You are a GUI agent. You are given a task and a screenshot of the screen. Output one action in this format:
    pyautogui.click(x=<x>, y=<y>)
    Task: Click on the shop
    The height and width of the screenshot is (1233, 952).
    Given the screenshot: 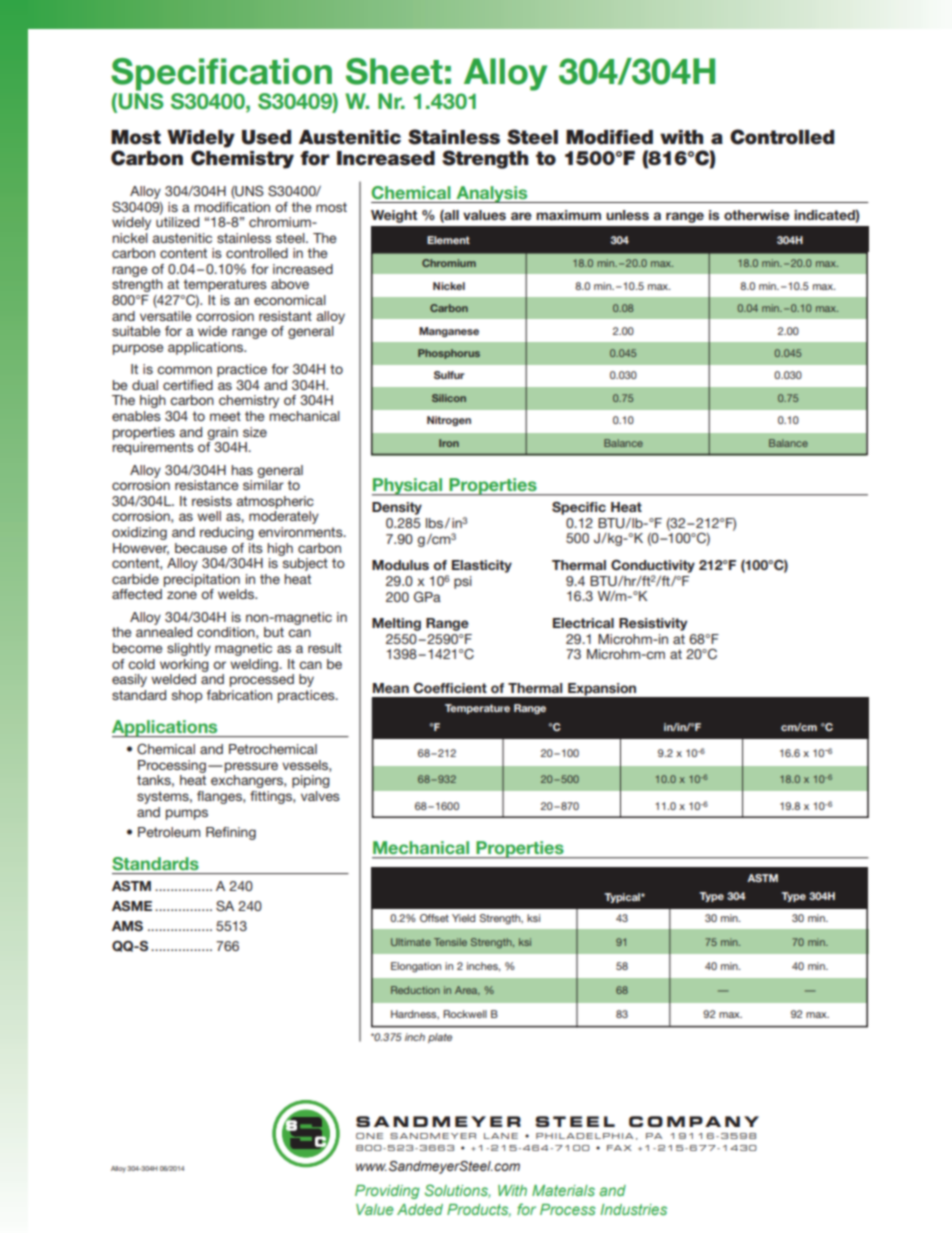 What is the action you would take?
    pyautogui.click(x=187, y=696)
